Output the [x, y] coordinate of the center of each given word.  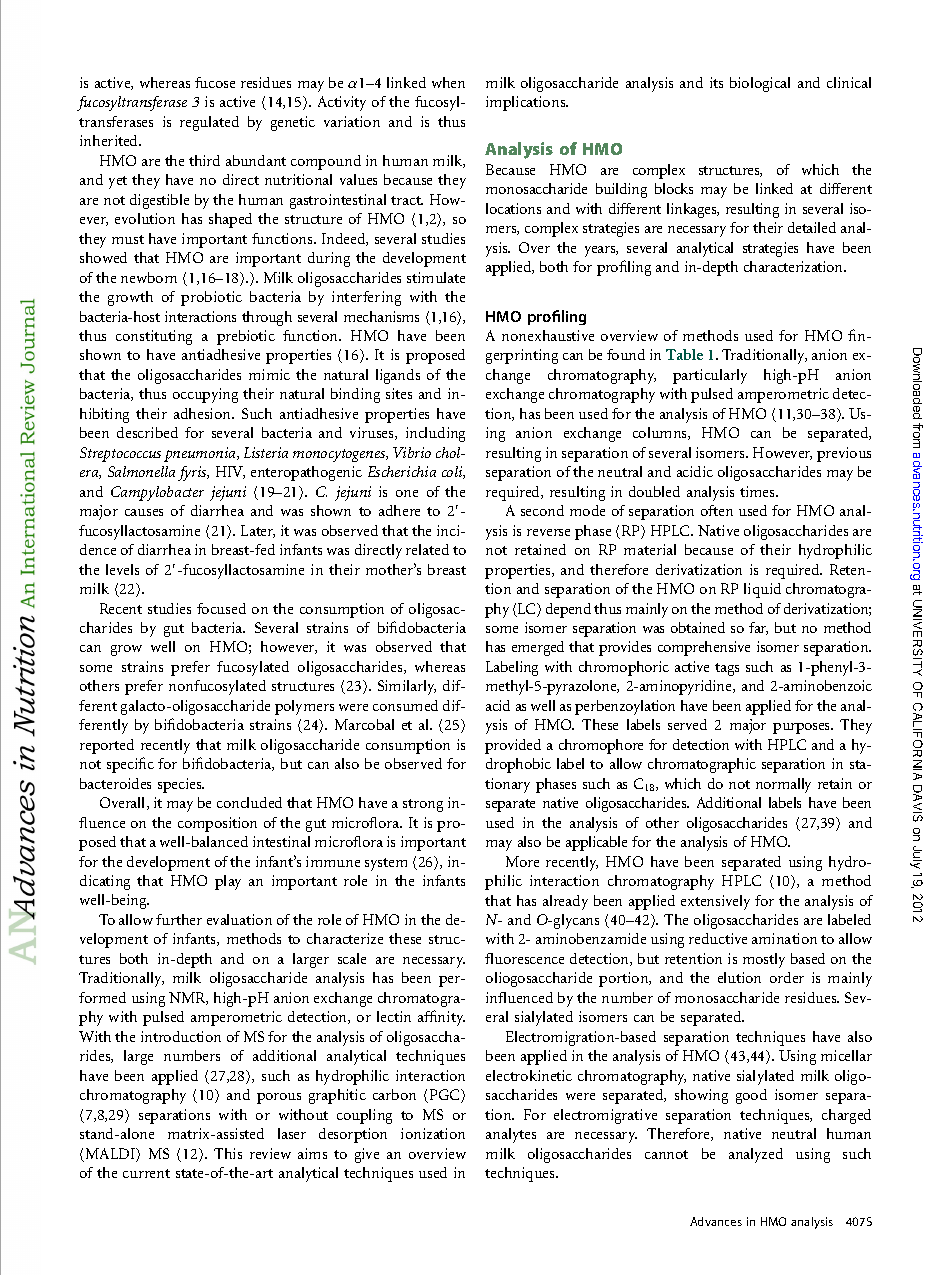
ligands [398, 376]
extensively [715, 902]
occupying [205, 395]
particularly [710, 376]
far [758, 628]
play [228, 882]
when [448, 82]
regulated [209, 123]
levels [122, 569]
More [522, 861]
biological [760, 84]
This [228, 1153]
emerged [538, 648]
